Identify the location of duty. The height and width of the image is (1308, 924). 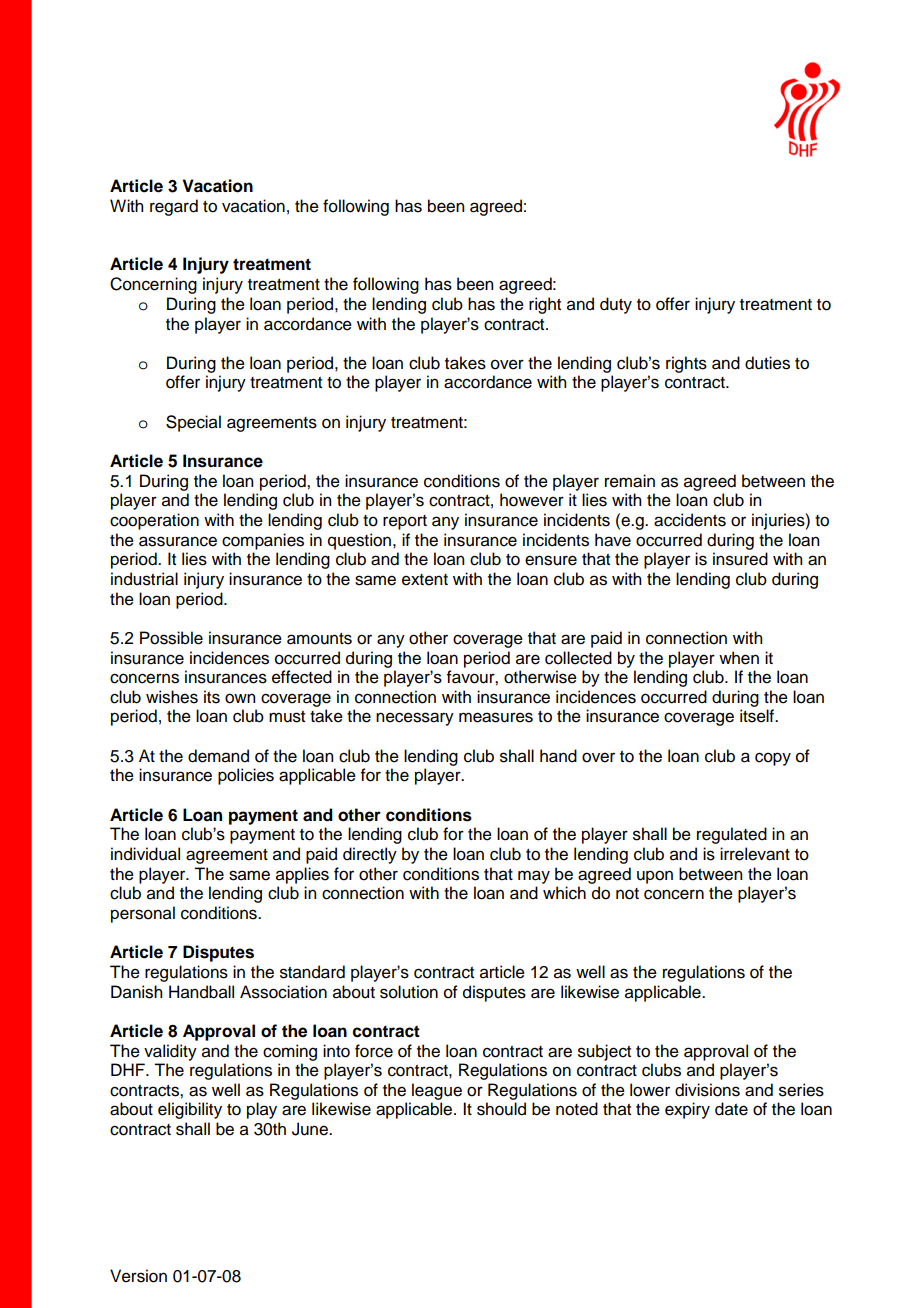
(616, 305).
